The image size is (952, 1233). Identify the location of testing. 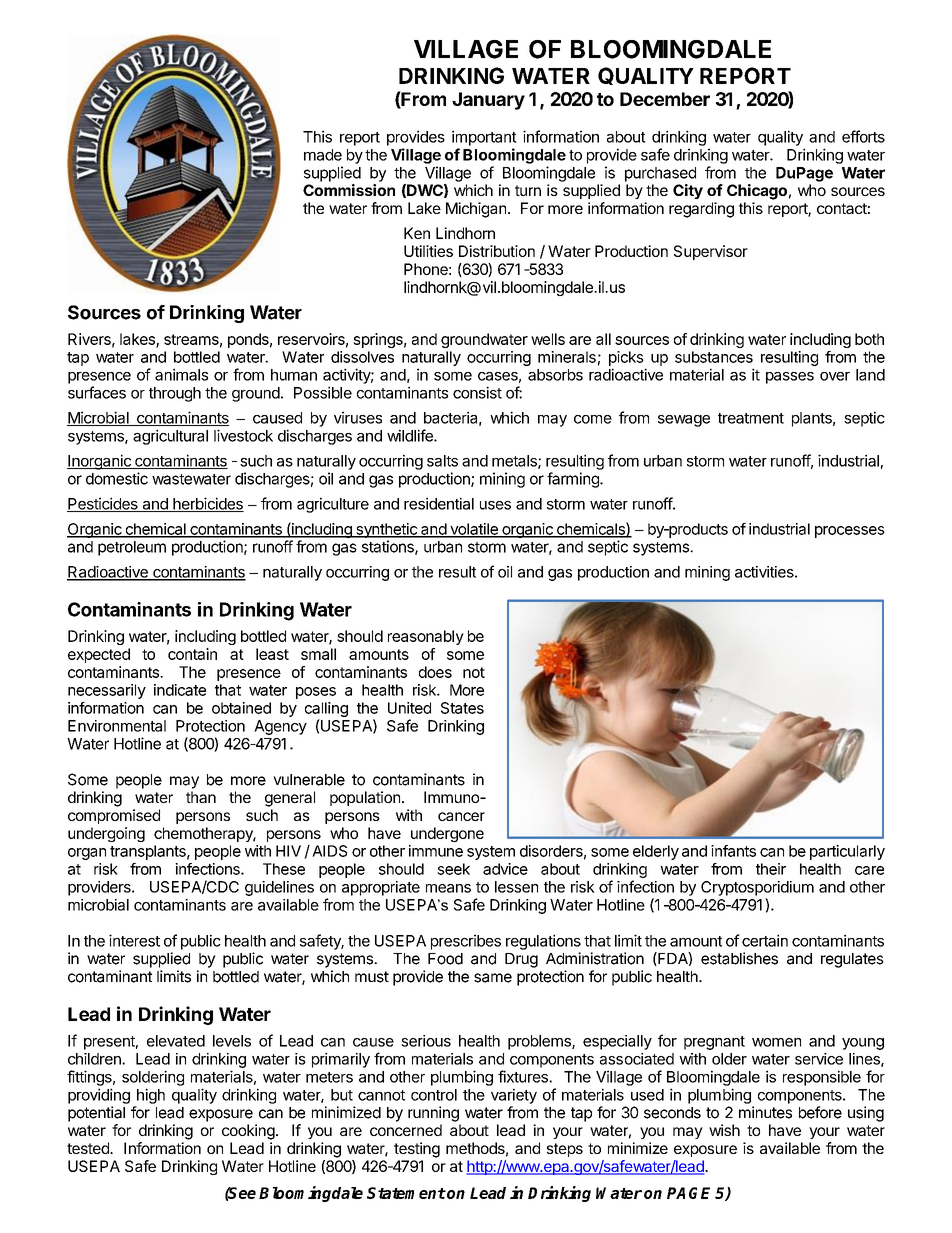
(417, 1150).
